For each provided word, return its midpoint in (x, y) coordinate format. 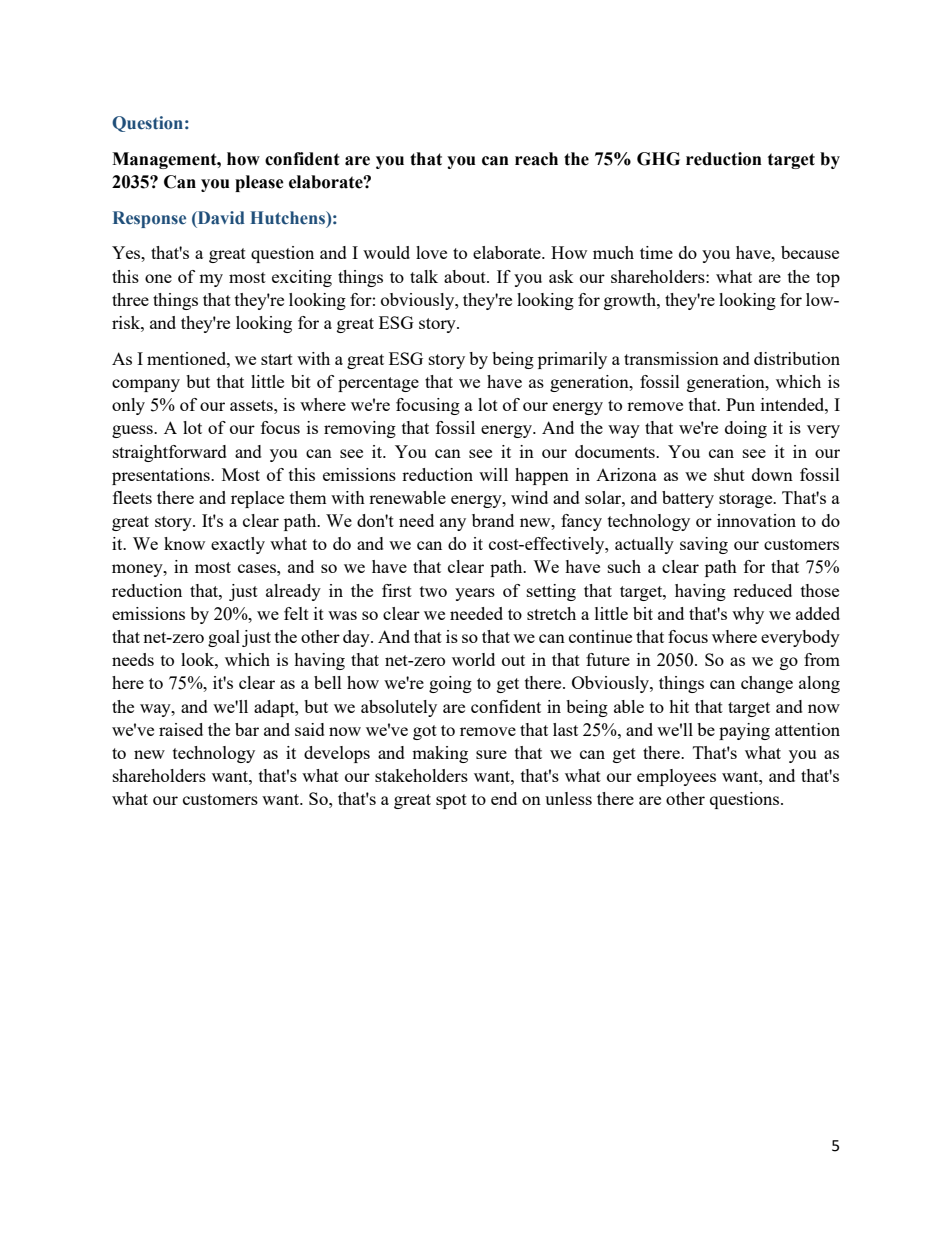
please (259, 183)
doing (746, 429)
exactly (238, 545)
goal (224, 638)
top (828, 279)
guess (133, 431)
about (466, 276)
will (493, 474)
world (473, 659)
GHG (658, 159)
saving (704, 545)
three (130, 299)
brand (493, 520)
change (767, 684)
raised (181, 729)
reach (536, 159)
